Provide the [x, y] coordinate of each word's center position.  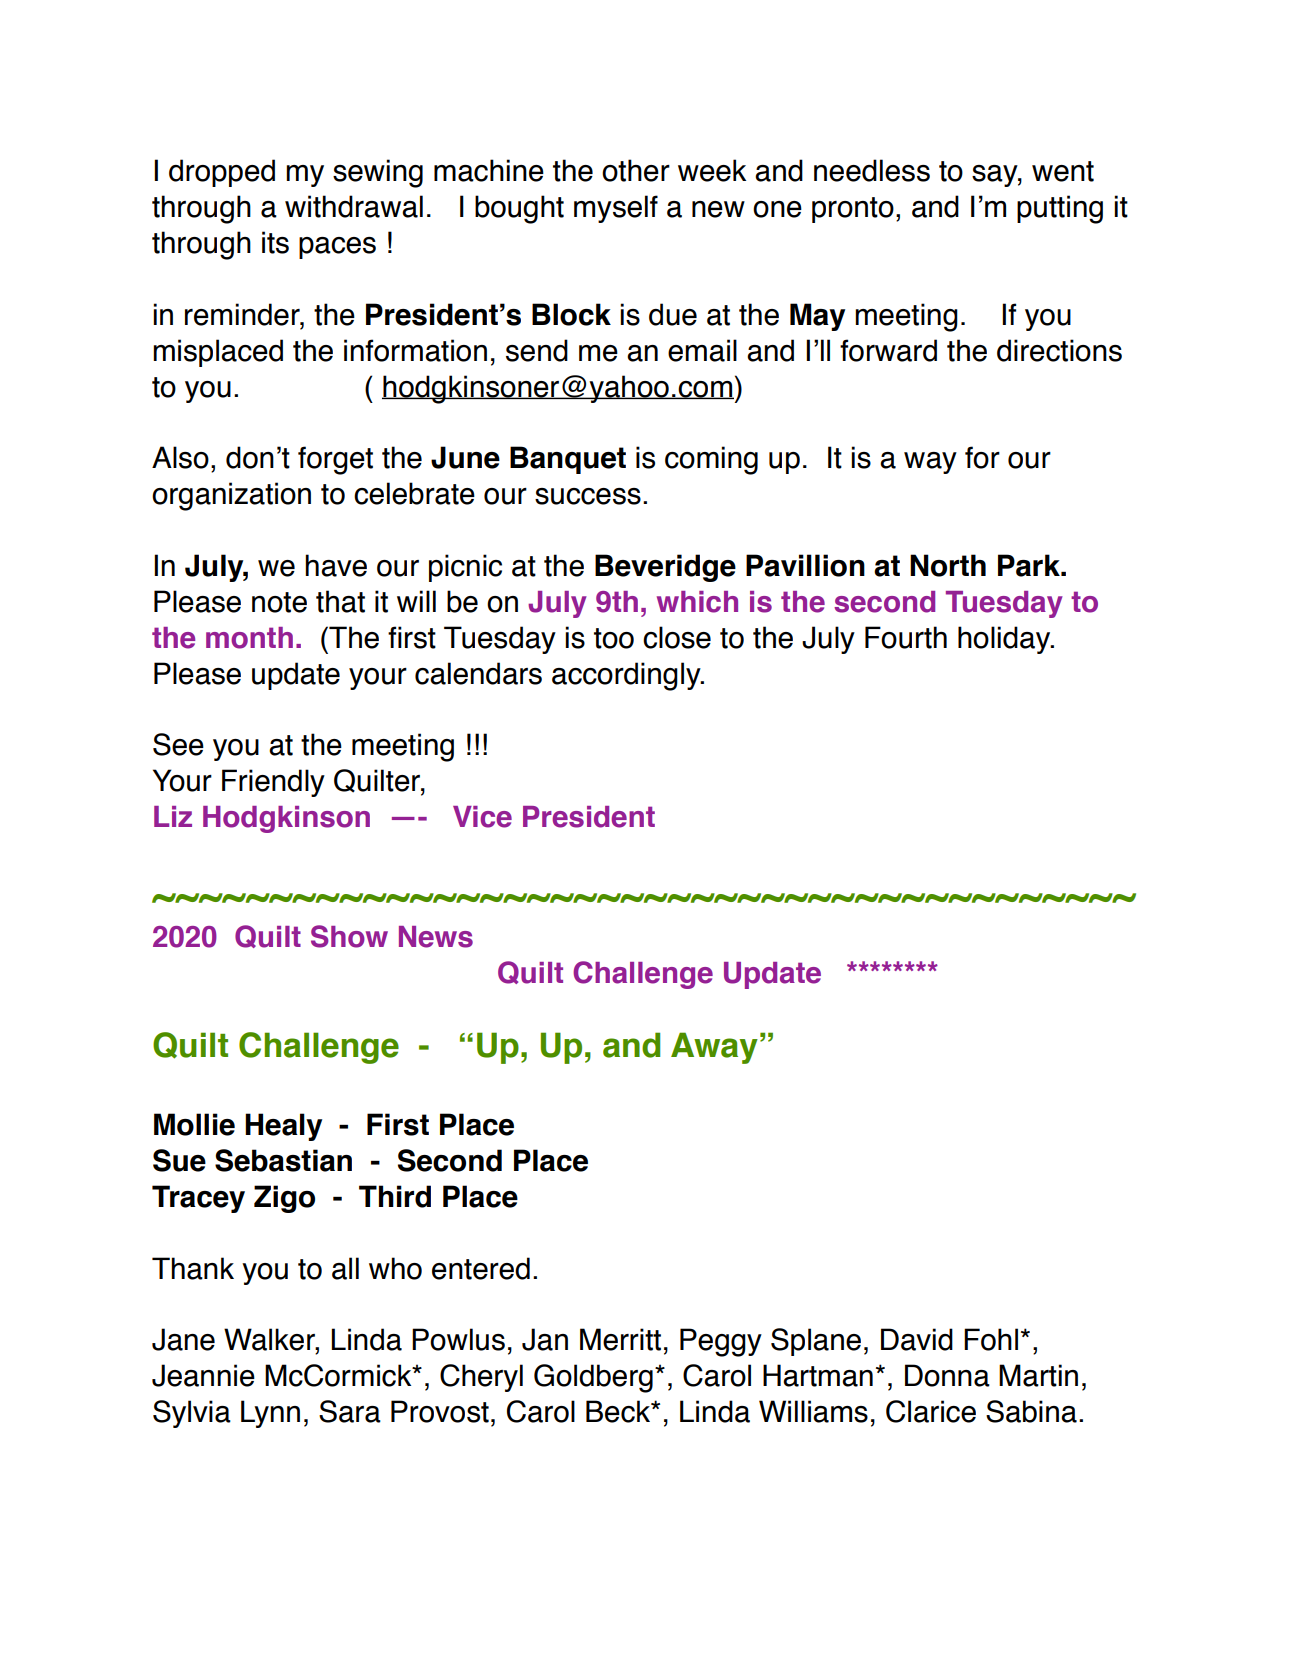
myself [616, 209]
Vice [482, 817]
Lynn [270, 1414]
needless [872, 170]
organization [231, 496]
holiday [1005, 640]
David [917, 1339]
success [588, 496]
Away [714, 1048]
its [275, 242]
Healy [283, 1127]
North [948, 565]
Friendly [273, 783]
